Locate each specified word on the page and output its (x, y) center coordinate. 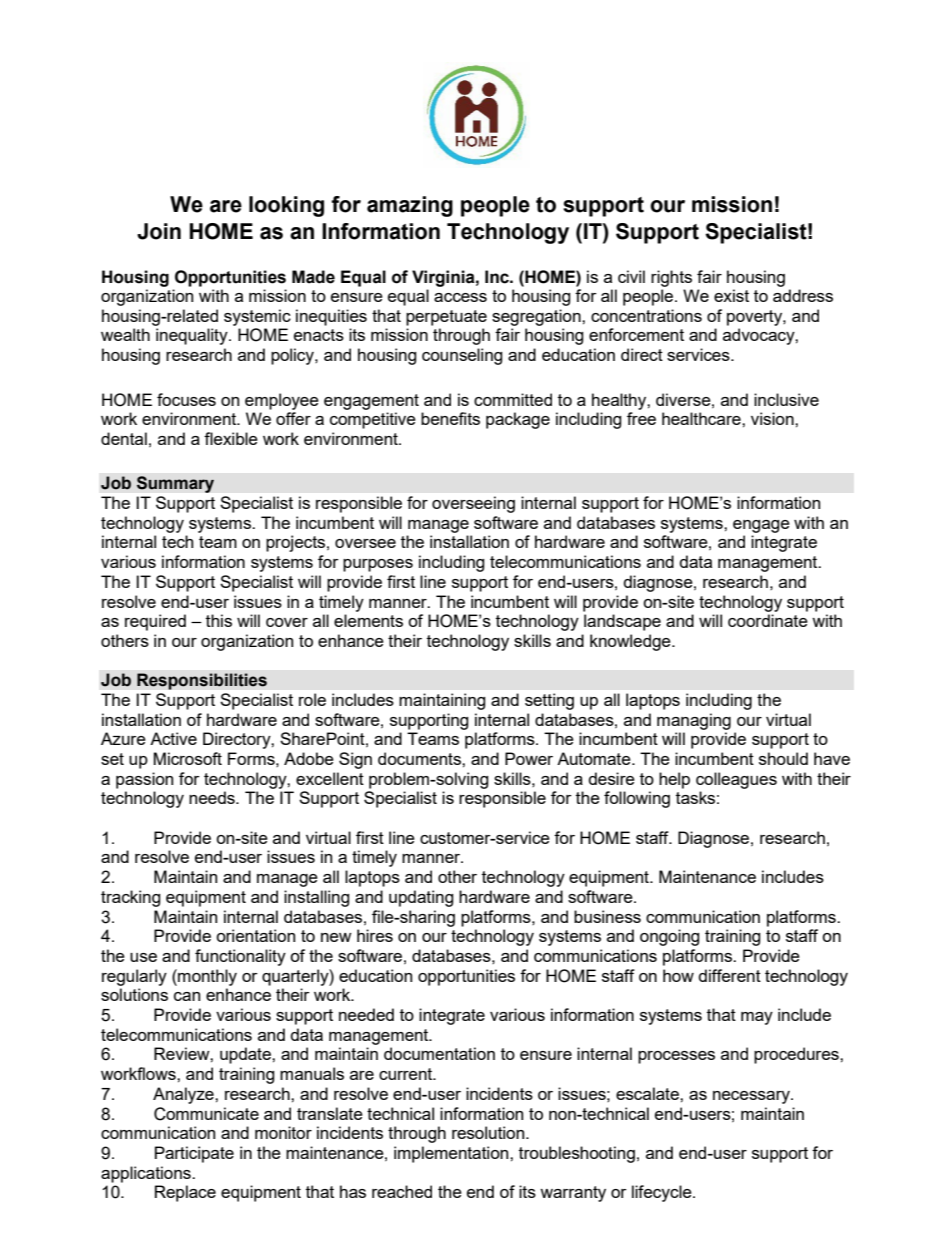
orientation (255, 935)
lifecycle (663, 1193)
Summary (175, 484)
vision (773, 418)
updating (421, 898)
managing (694, 721)
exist (731, 295)
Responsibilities (202, 681)
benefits (450, 418)
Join (159, 231)
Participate (194, 1154)
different (730, 975)
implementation (452, 1154)
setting (549, 701)
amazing (410, 206)
